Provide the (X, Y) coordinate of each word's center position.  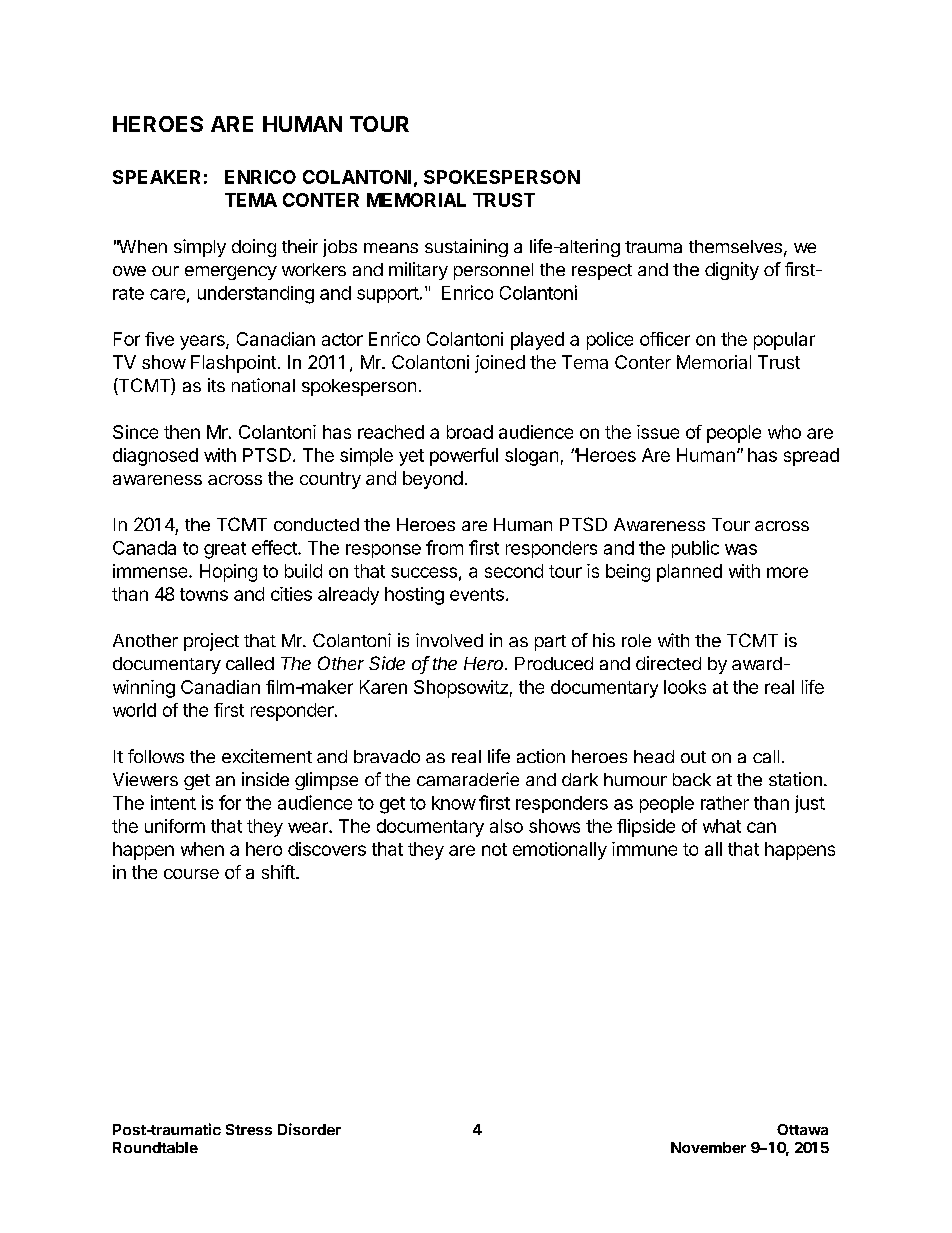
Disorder (309, 1129)
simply (200, 248)
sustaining (466, 248)
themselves (735, 246)
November (708, 1147)
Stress (249, 1129)
